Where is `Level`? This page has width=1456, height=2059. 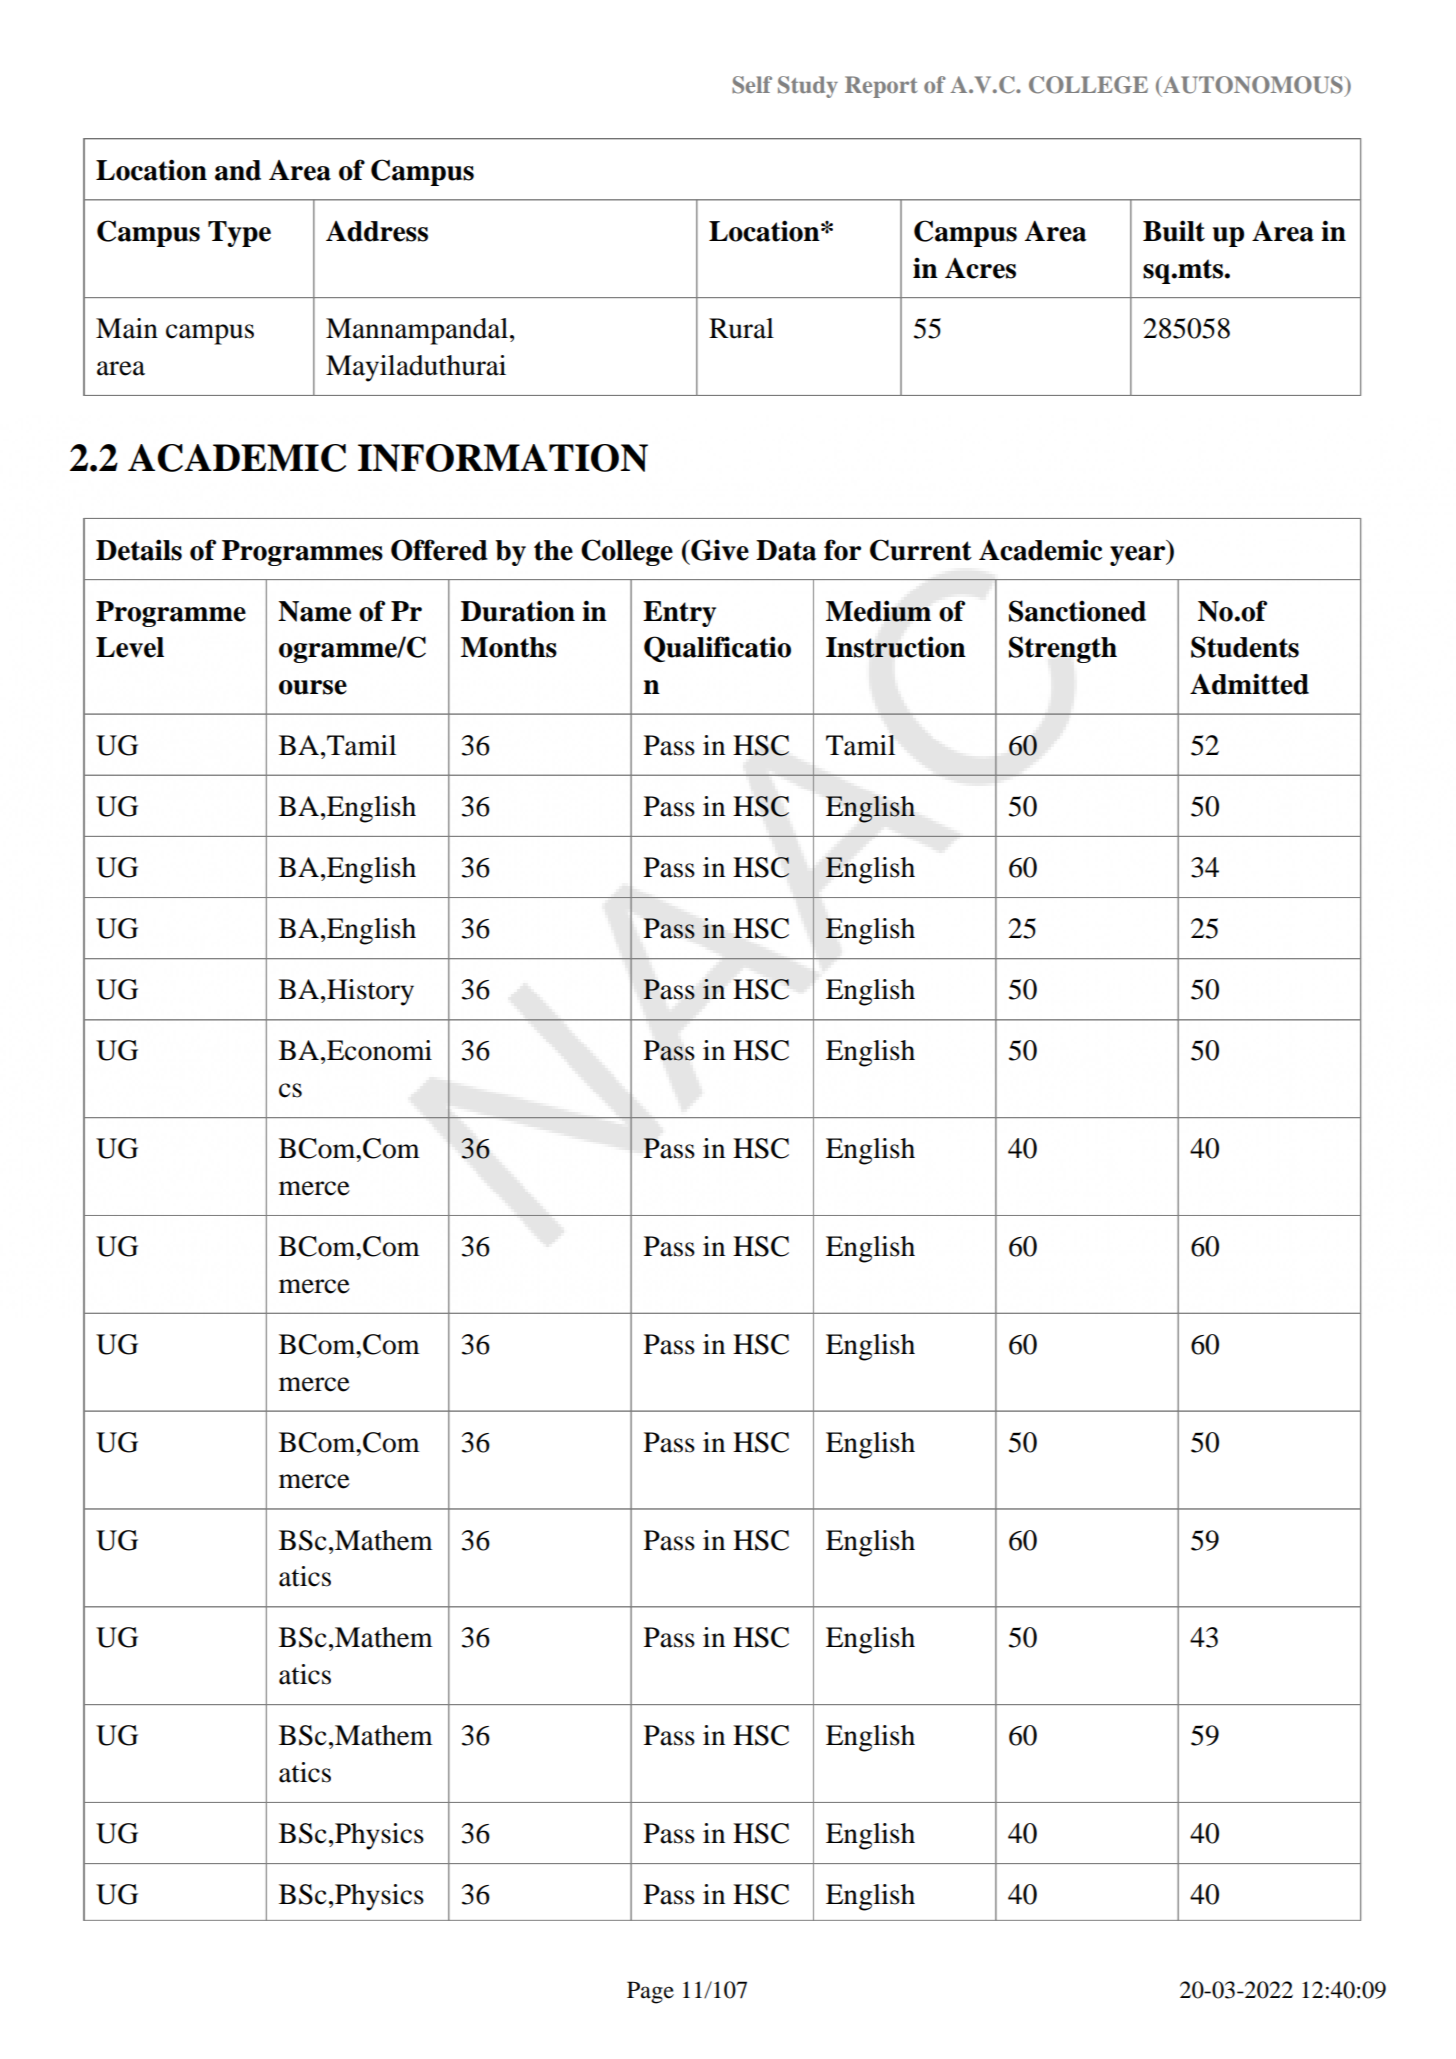
Level is located at coordinates (130, 647).
